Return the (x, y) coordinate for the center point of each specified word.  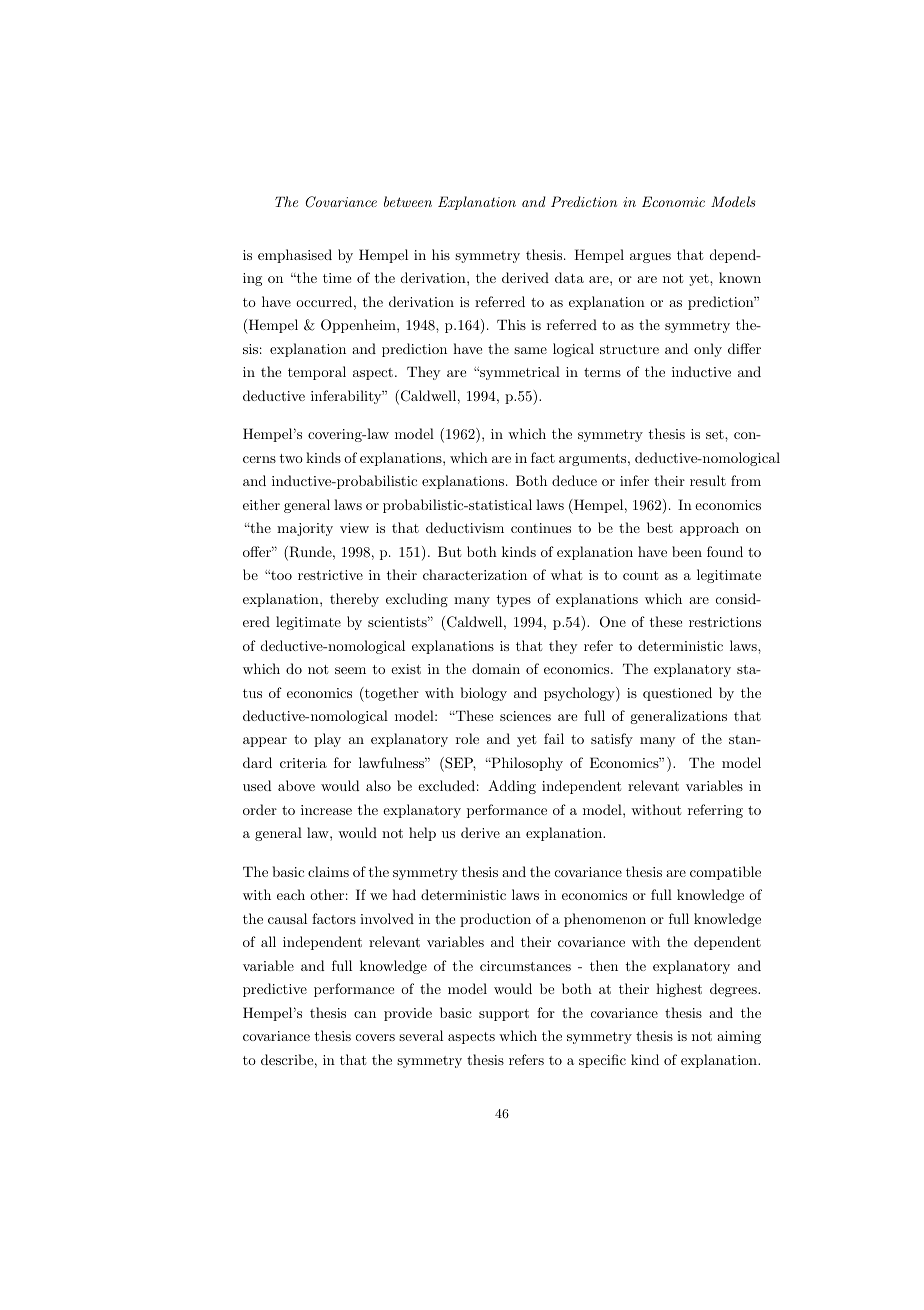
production (495, 920)
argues (650, 258)
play (327, 740)
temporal (317, 373)
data (569, 277)
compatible (725, 873)
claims (328, 871)
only (708, 350)
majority (305, 529)
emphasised (295, 256)
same (530, 350)
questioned (677, 694)
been (687, 551)
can (365, 1014)
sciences (525, 716)
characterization (475, 574)
